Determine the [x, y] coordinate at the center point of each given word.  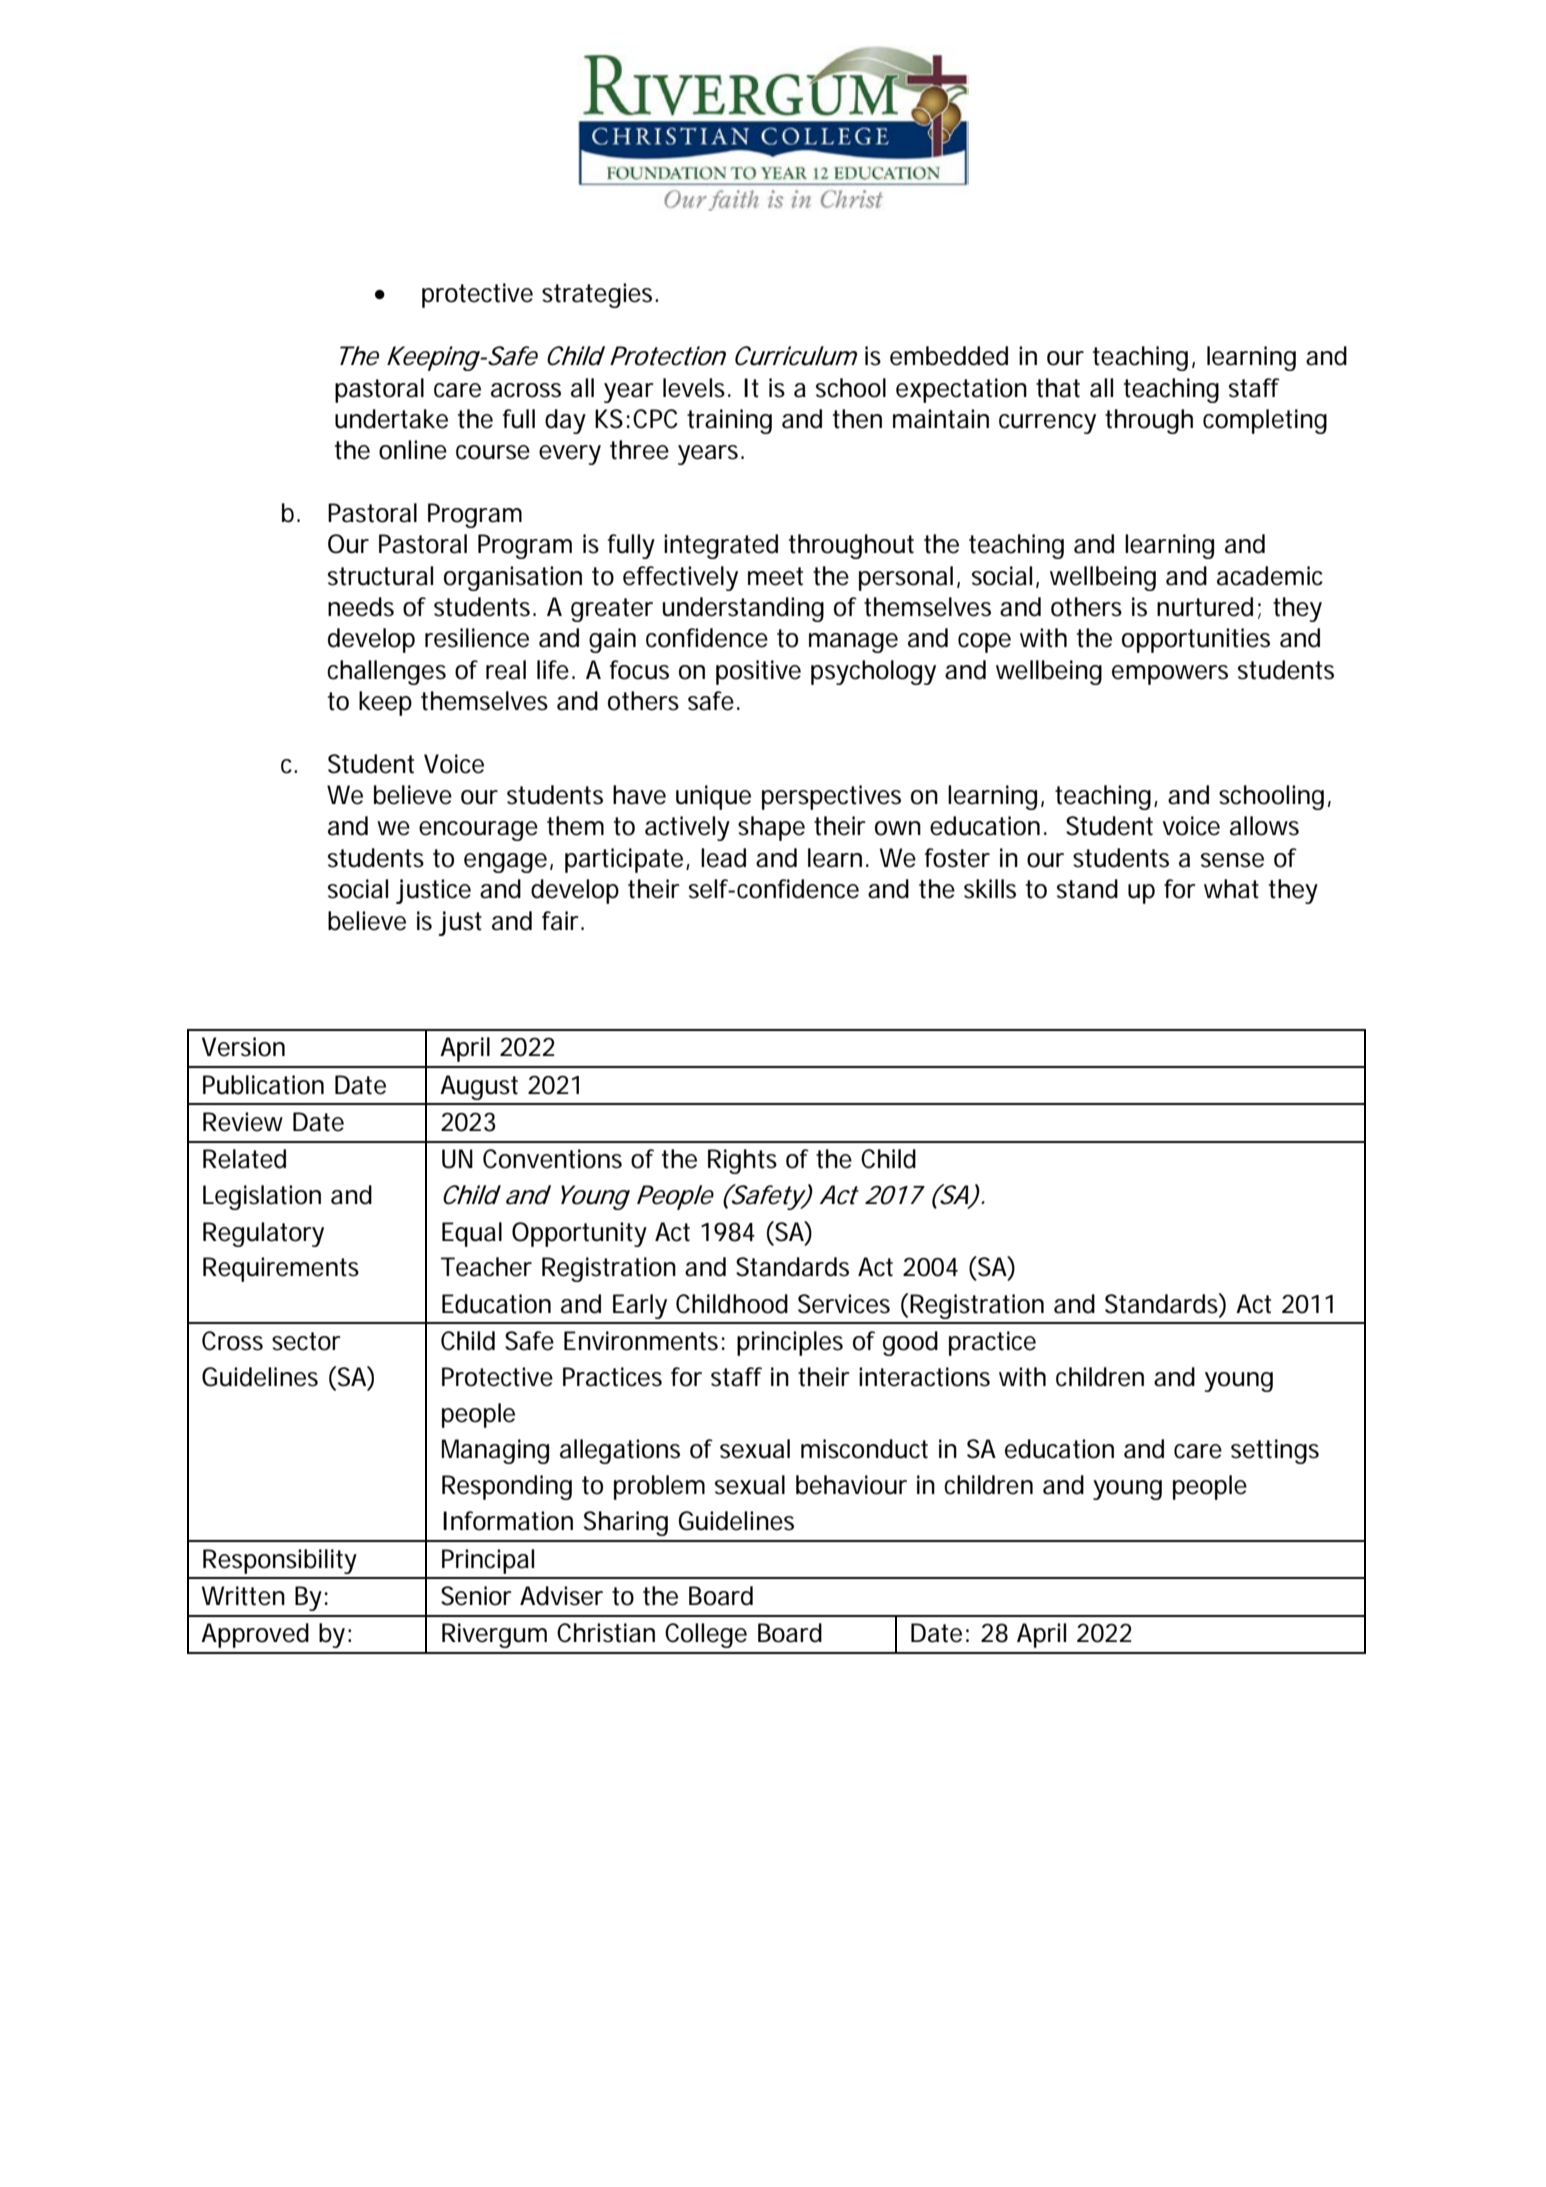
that [1058, 388]
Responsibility [280, 1561]
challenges [386, 672]
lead [723, 858]
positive [758, 672]
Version [243, 1047]
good [910, 1343]
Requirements [281, 1269]
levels [696, 388]
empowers [1170, 675]
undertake [391, 419]
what [1231, 889]
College [706, 1635]
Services [844, 1304]
